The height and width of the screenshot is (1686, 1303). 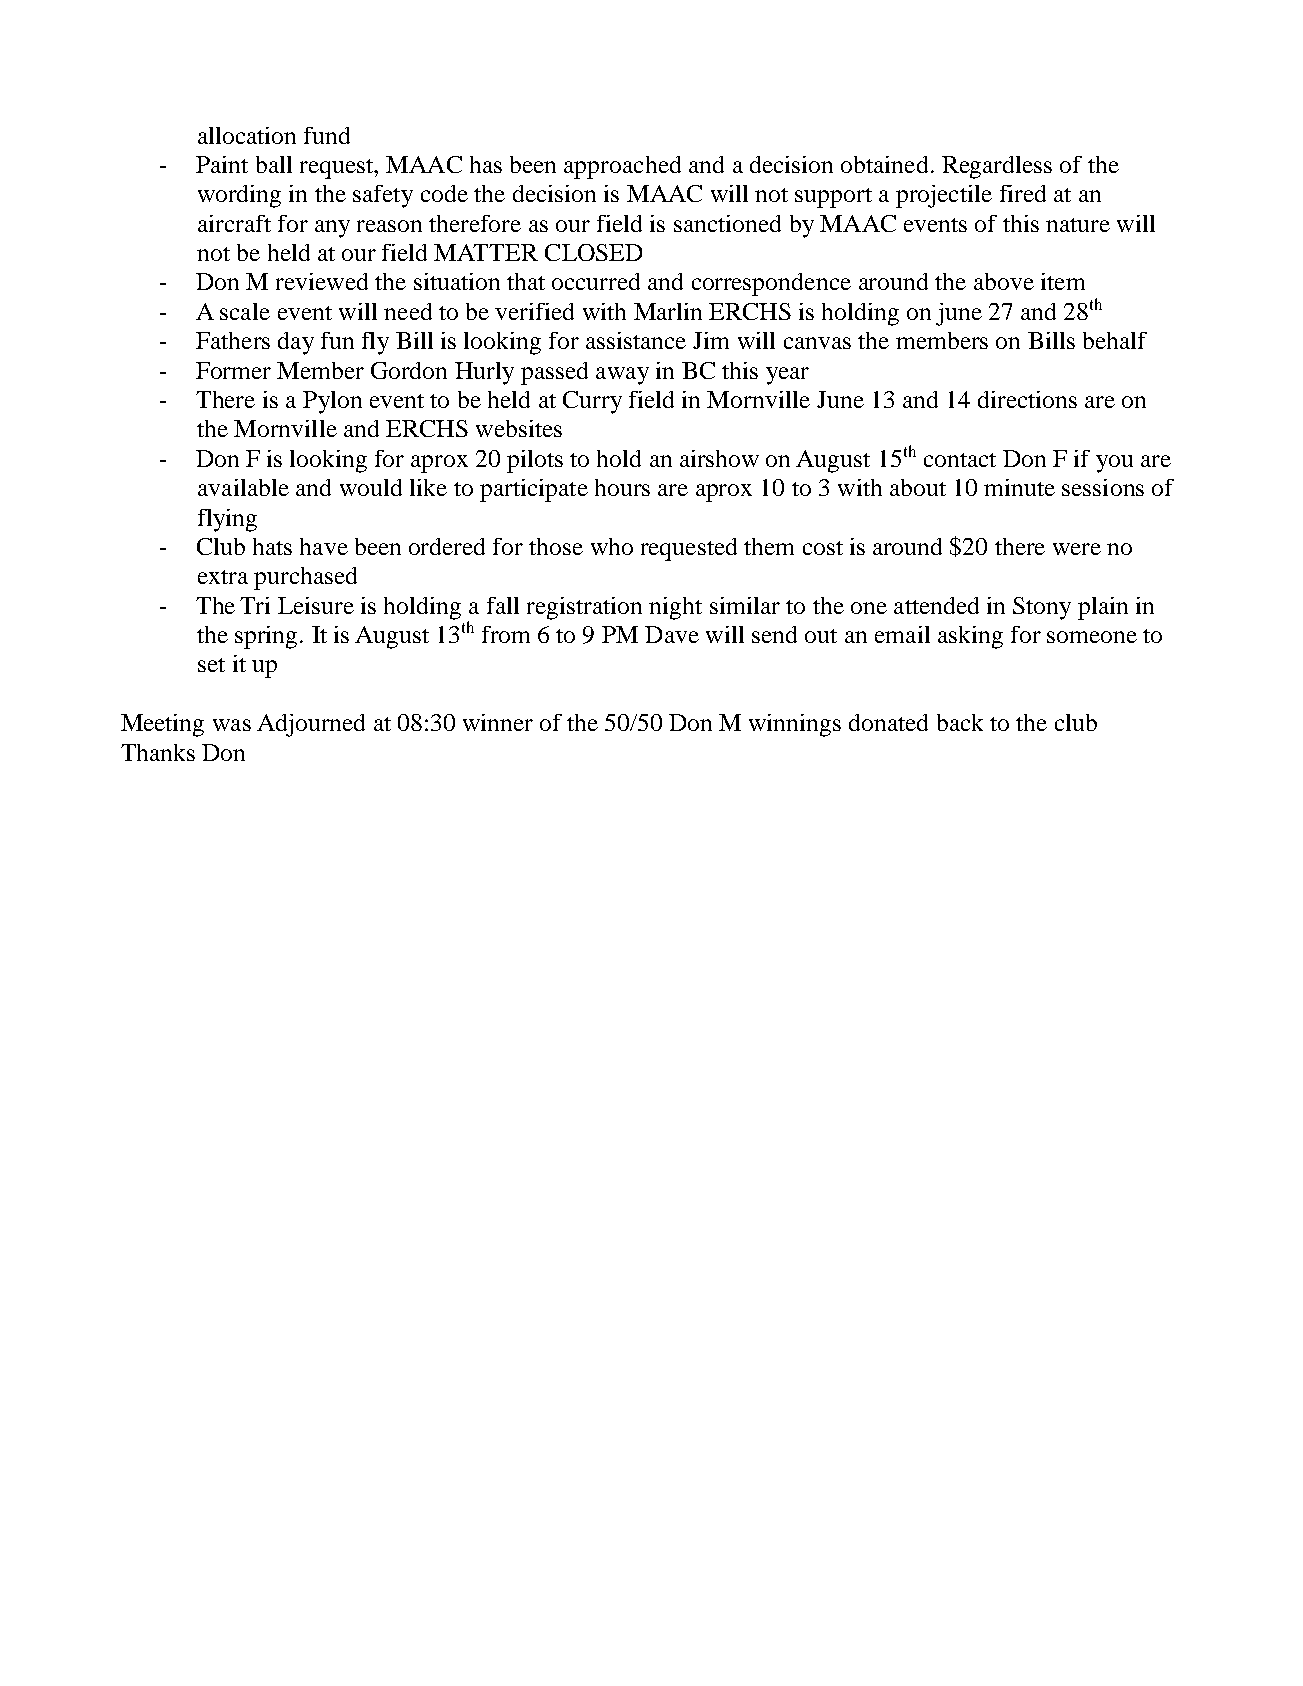 What do you see at coordinates (636, 340) in the screenshot?
I see `assistance` at bounding box center [636, 340].
